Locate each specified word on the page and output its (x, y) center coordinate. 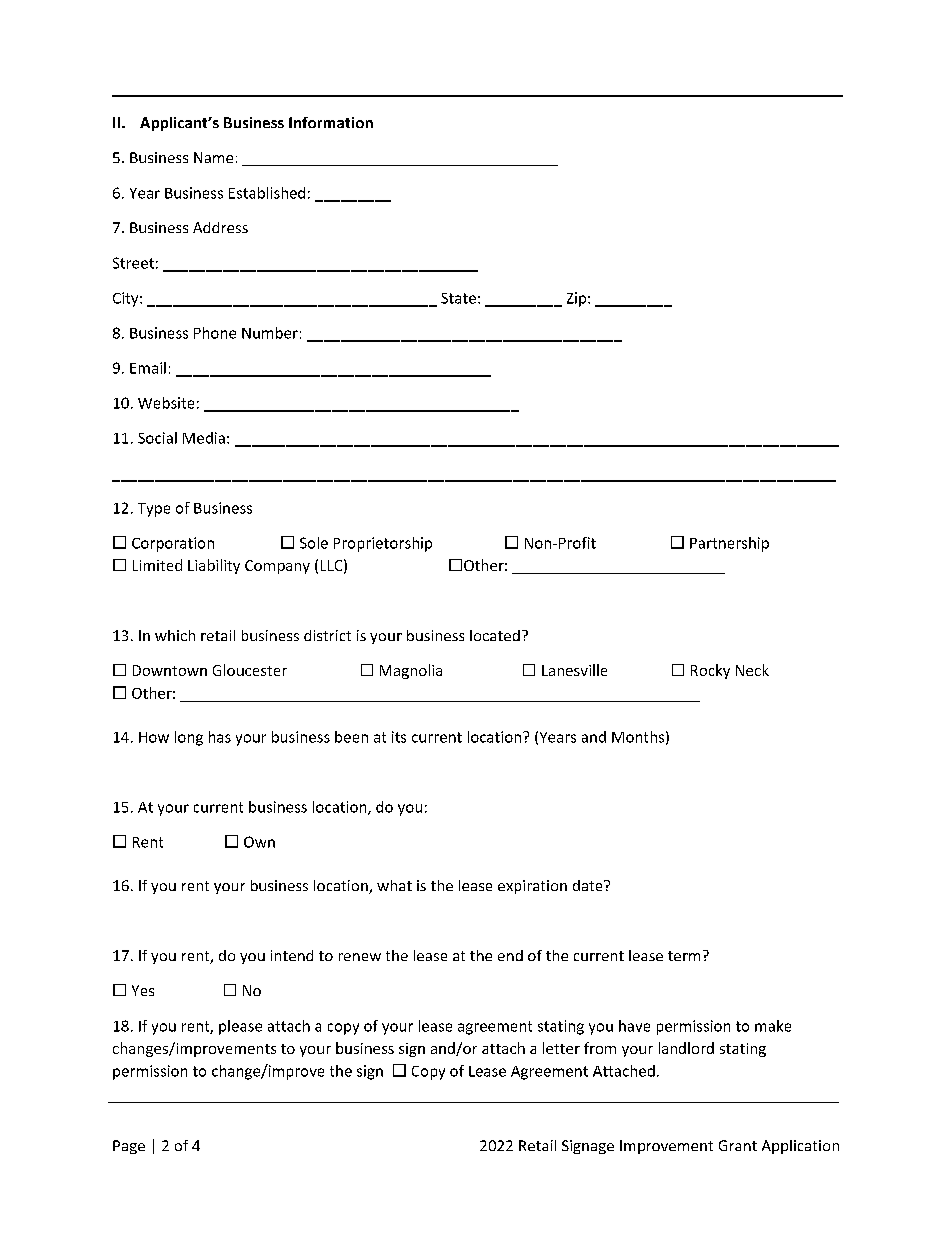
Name (213, 157)
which (175, 635)
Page (129, 1147)
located (495, 635)
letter (561, 1048)
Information (331, 122)
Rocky (710, 671)
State (458, 298)
